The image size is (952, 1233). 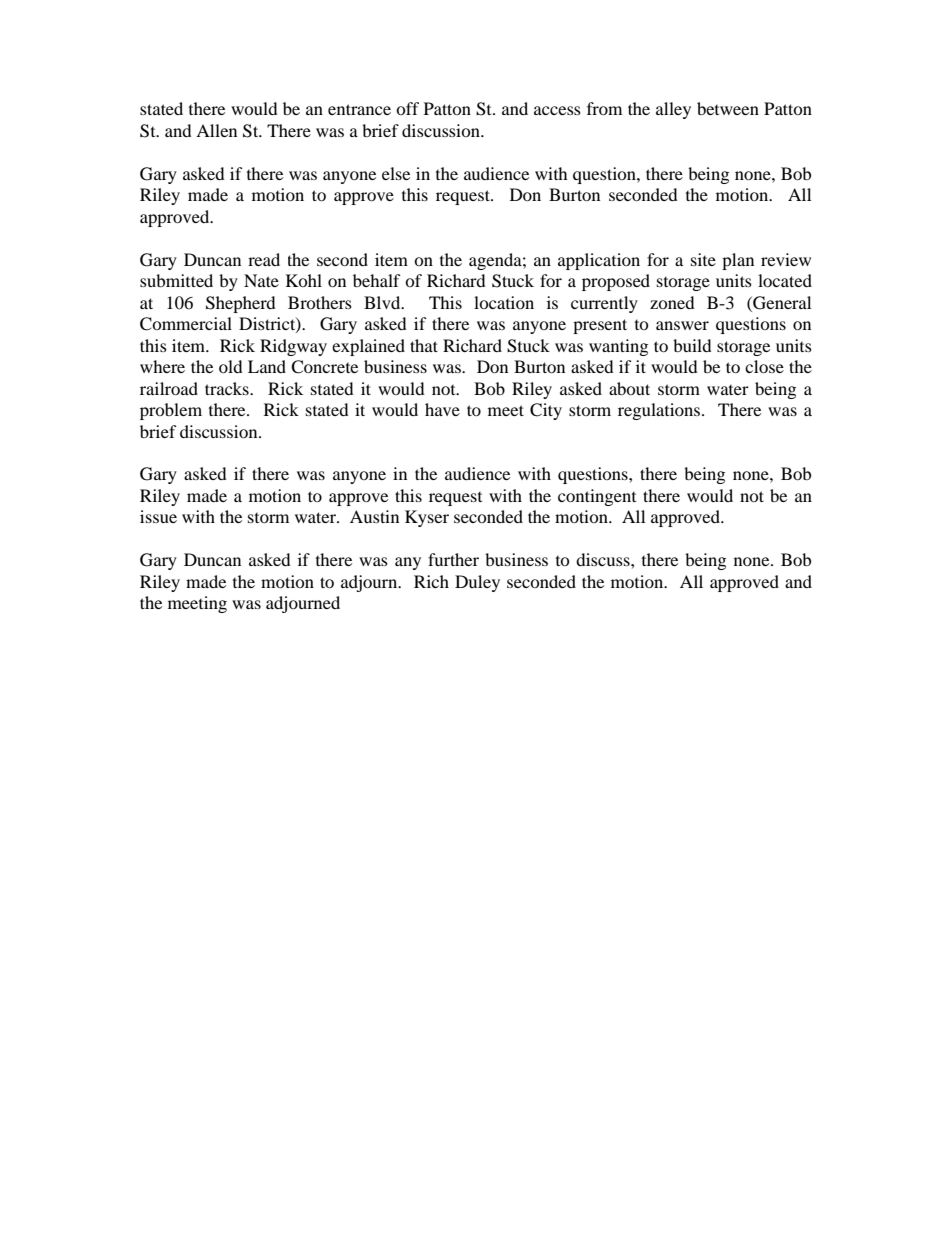 What do you see at coordinates (728, 108) in the screenshot?
I see `between` at bounding box center [728, 108].
